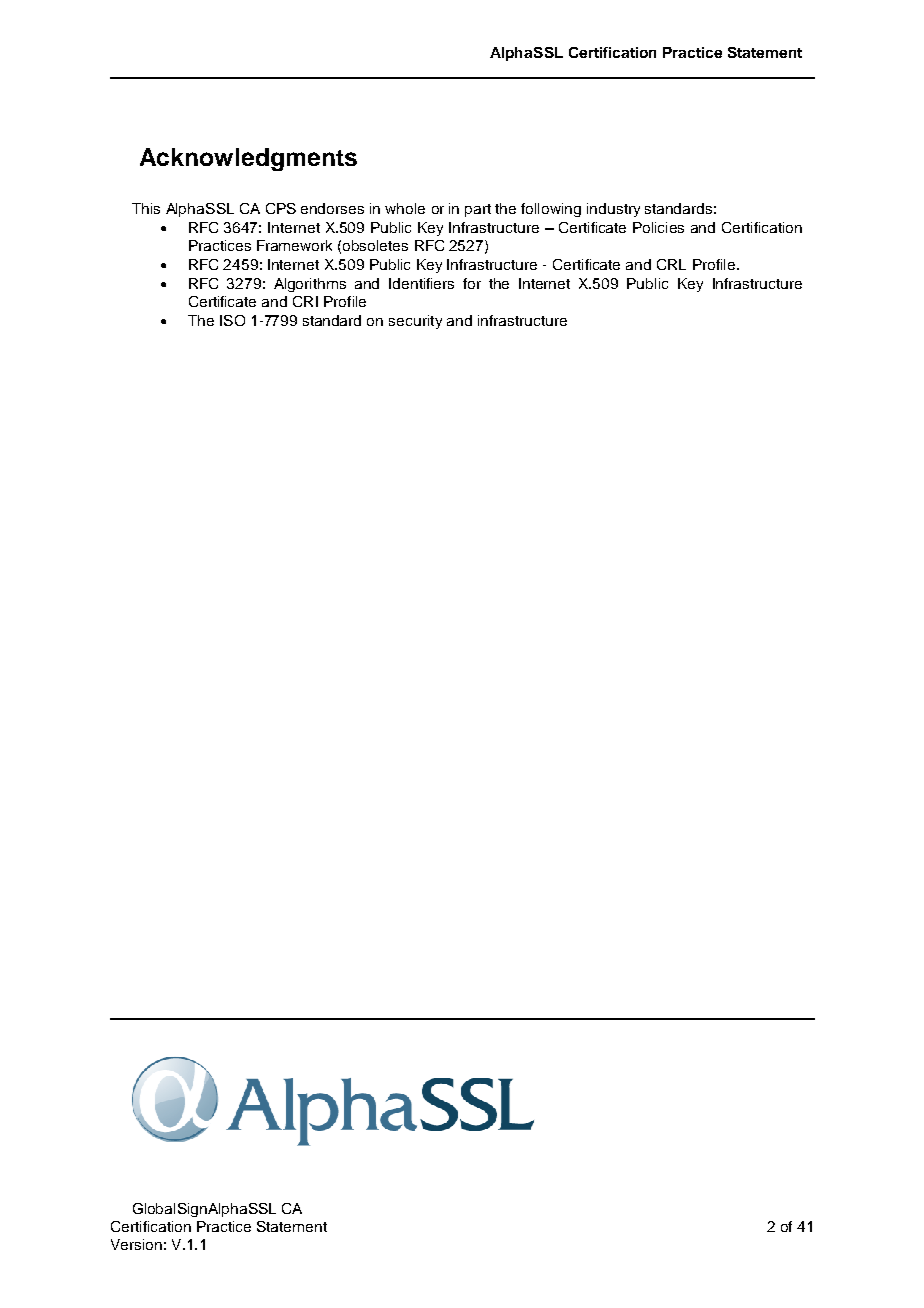  I want to click on Policies, so click(658, 227).
